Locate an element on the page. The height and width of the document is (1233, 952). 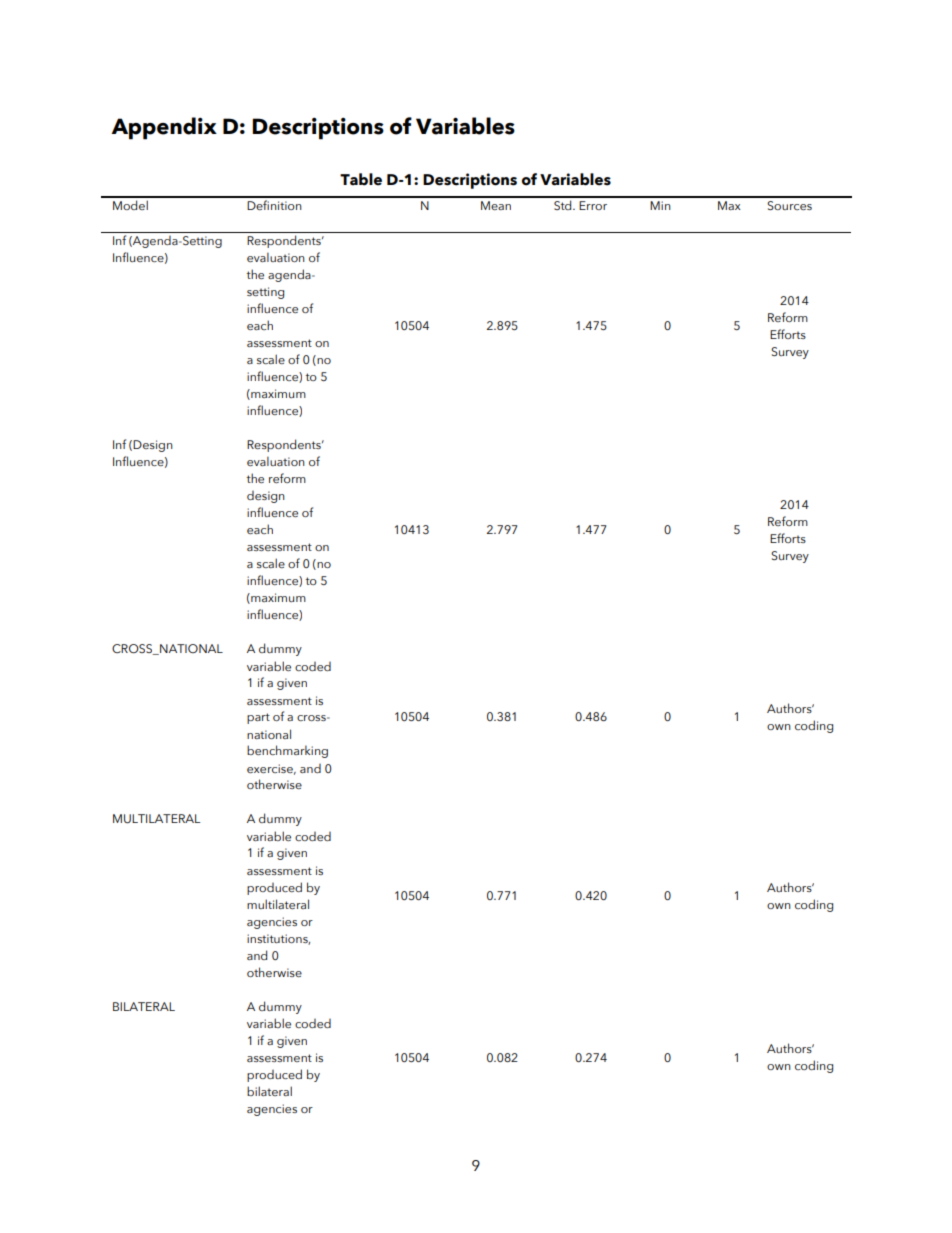
Sources is located at coordinates (789, 205).
